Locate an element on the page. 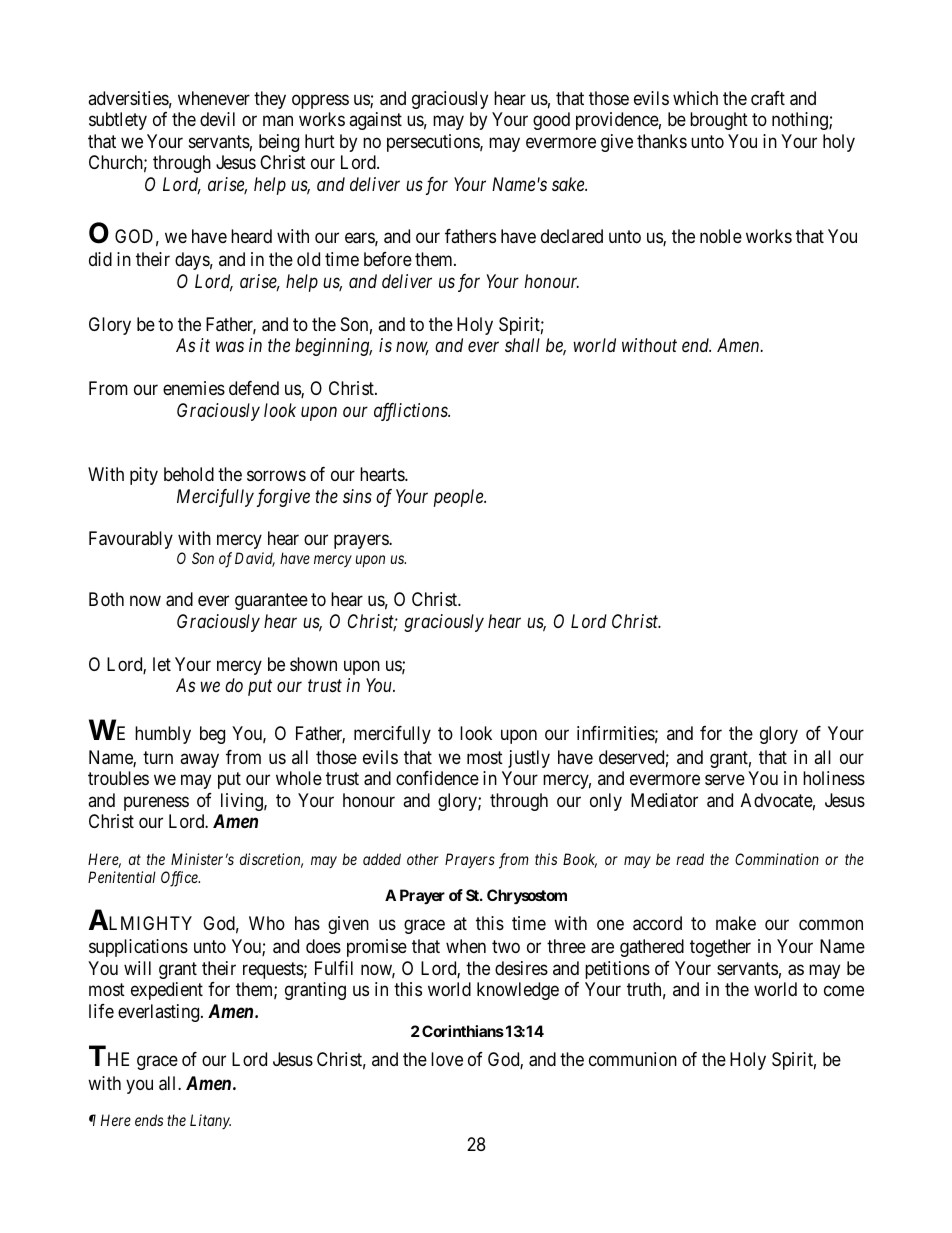 The image size is (952, 1233). good is located at coordinates (551, 121).
